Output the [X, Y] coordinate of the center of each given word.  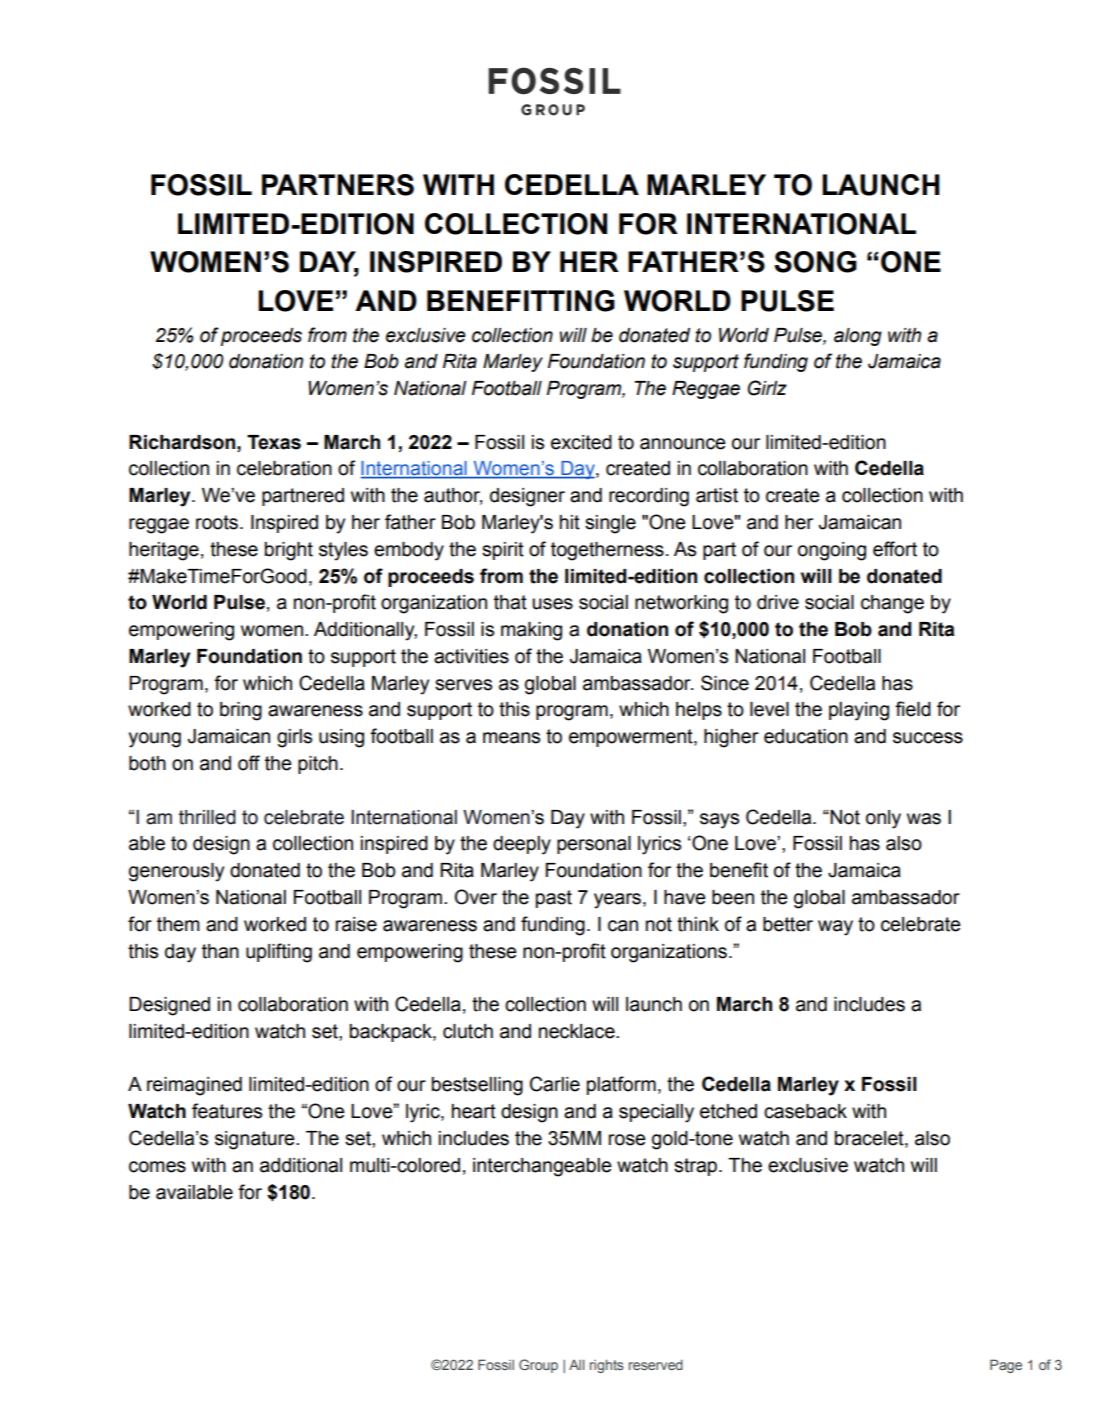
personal [594, 845]
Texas [274, 442]
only [883, 819]
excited [581, 442]
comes [157, 1167]
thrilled [207, 817]
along [858, 337]
